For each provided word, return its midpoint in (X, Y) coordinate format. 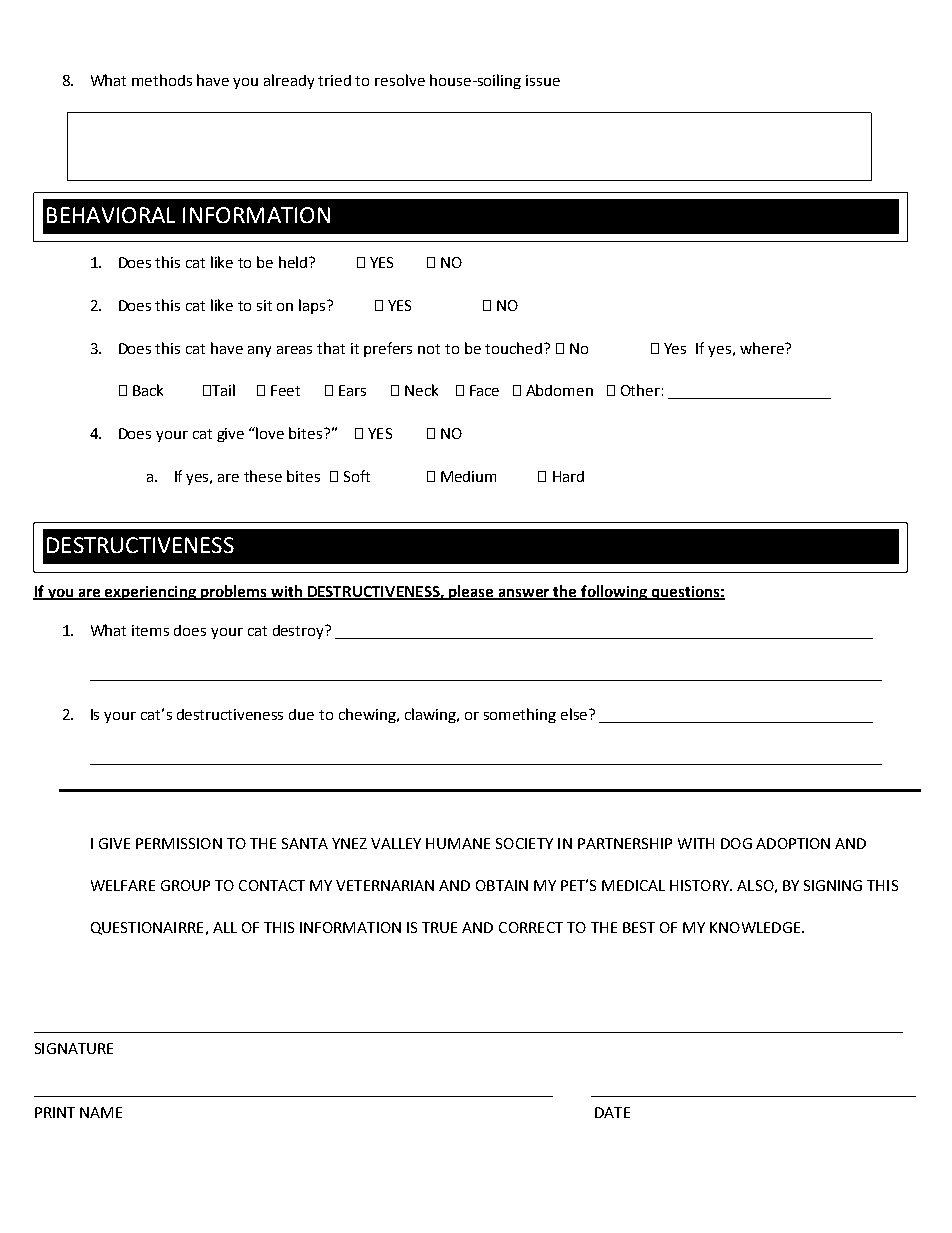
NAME (101, 1112)
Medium (468, 476)
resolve (400, 80)
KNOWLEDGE (756, 927)
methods (162, 80)
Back (148, 390)
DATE (612, 1112)
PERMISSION (179, 843)
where (763, 348)
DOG (736, 843)
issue (543, 80)
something (520, 715)
